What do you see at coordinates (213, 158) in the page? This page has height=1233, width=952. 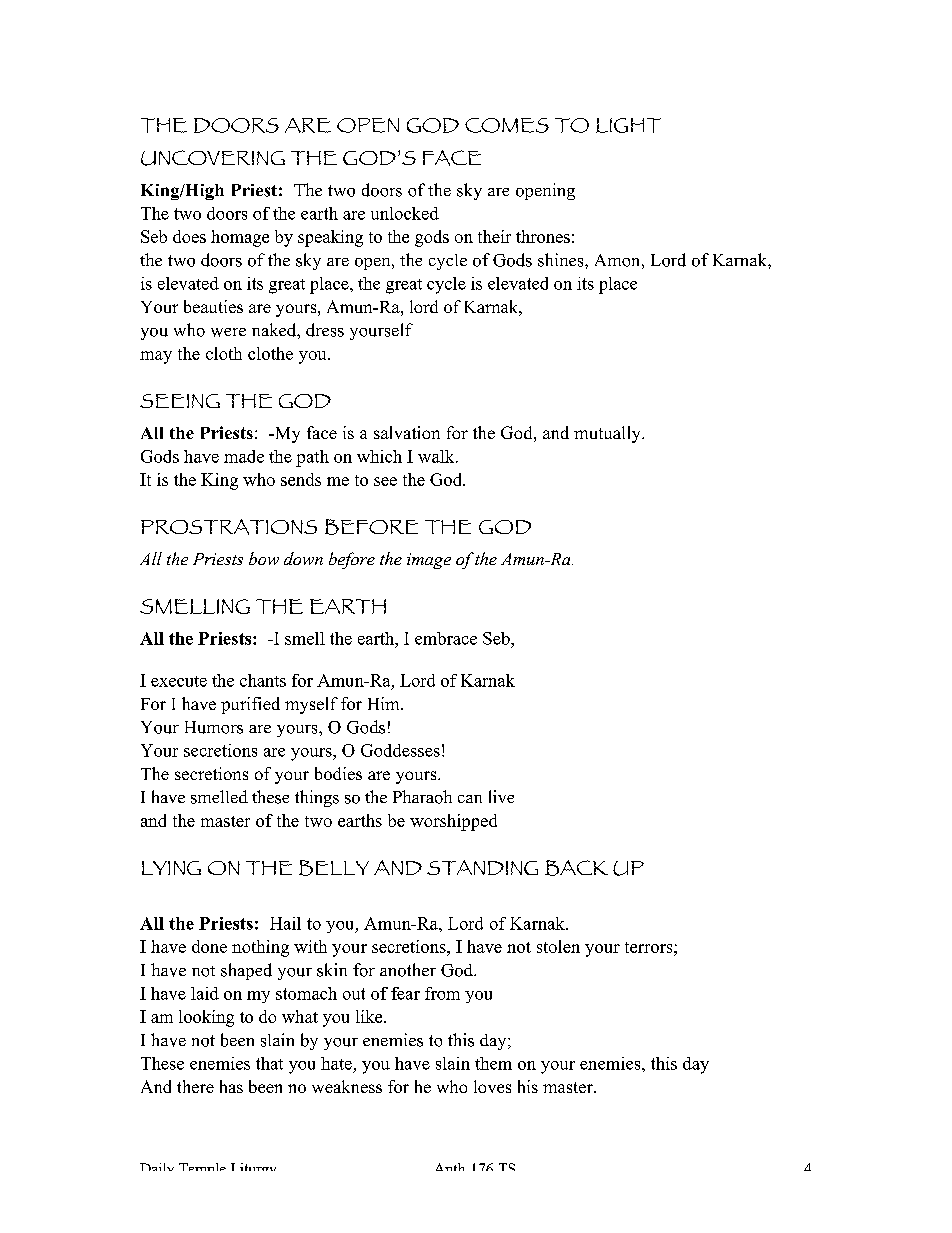 I see `UNCOVERING` at bounding box center [213, 158].
